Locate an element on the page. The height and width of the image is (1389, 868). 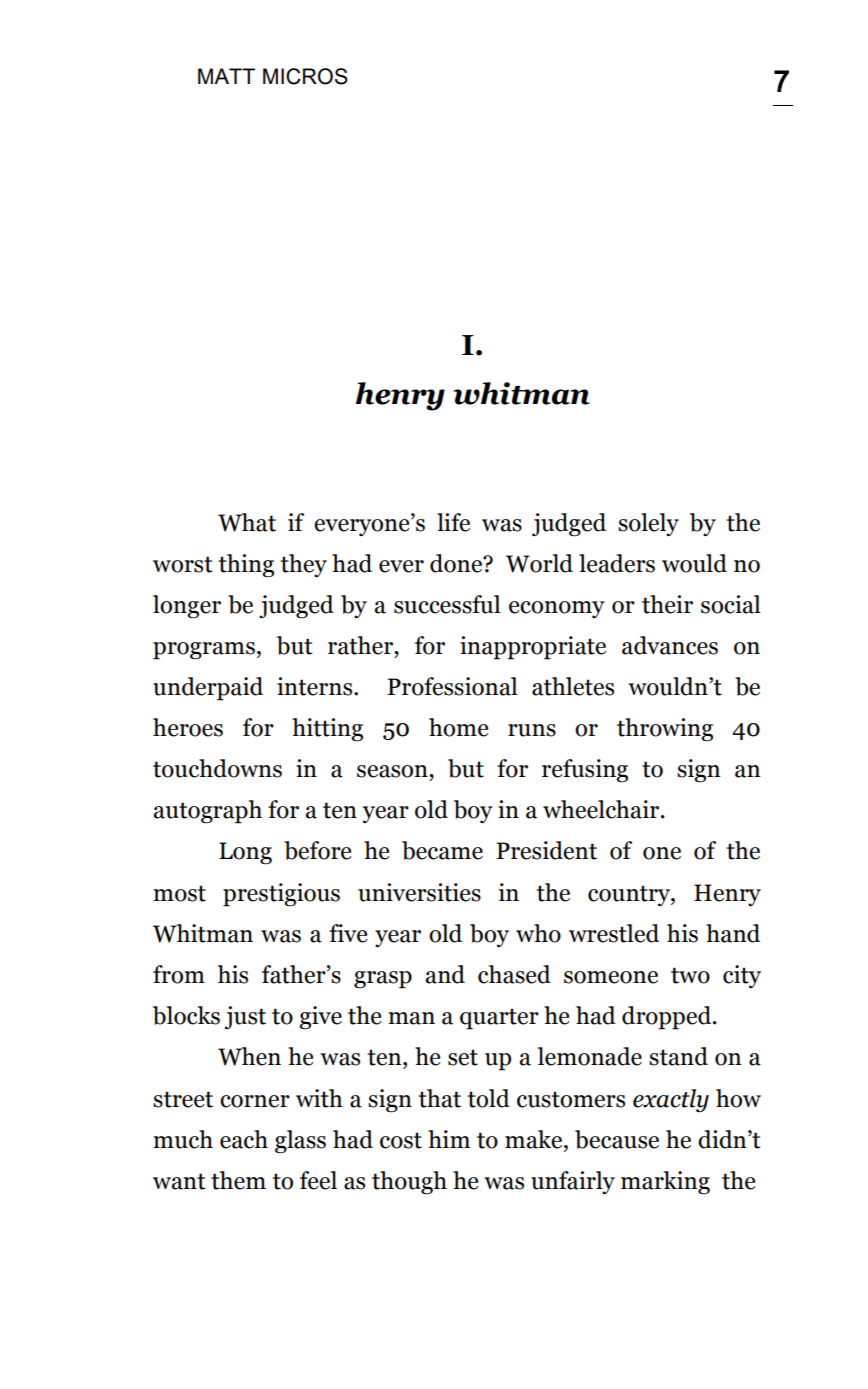
MICROS is located at coordinates (305, 76).
